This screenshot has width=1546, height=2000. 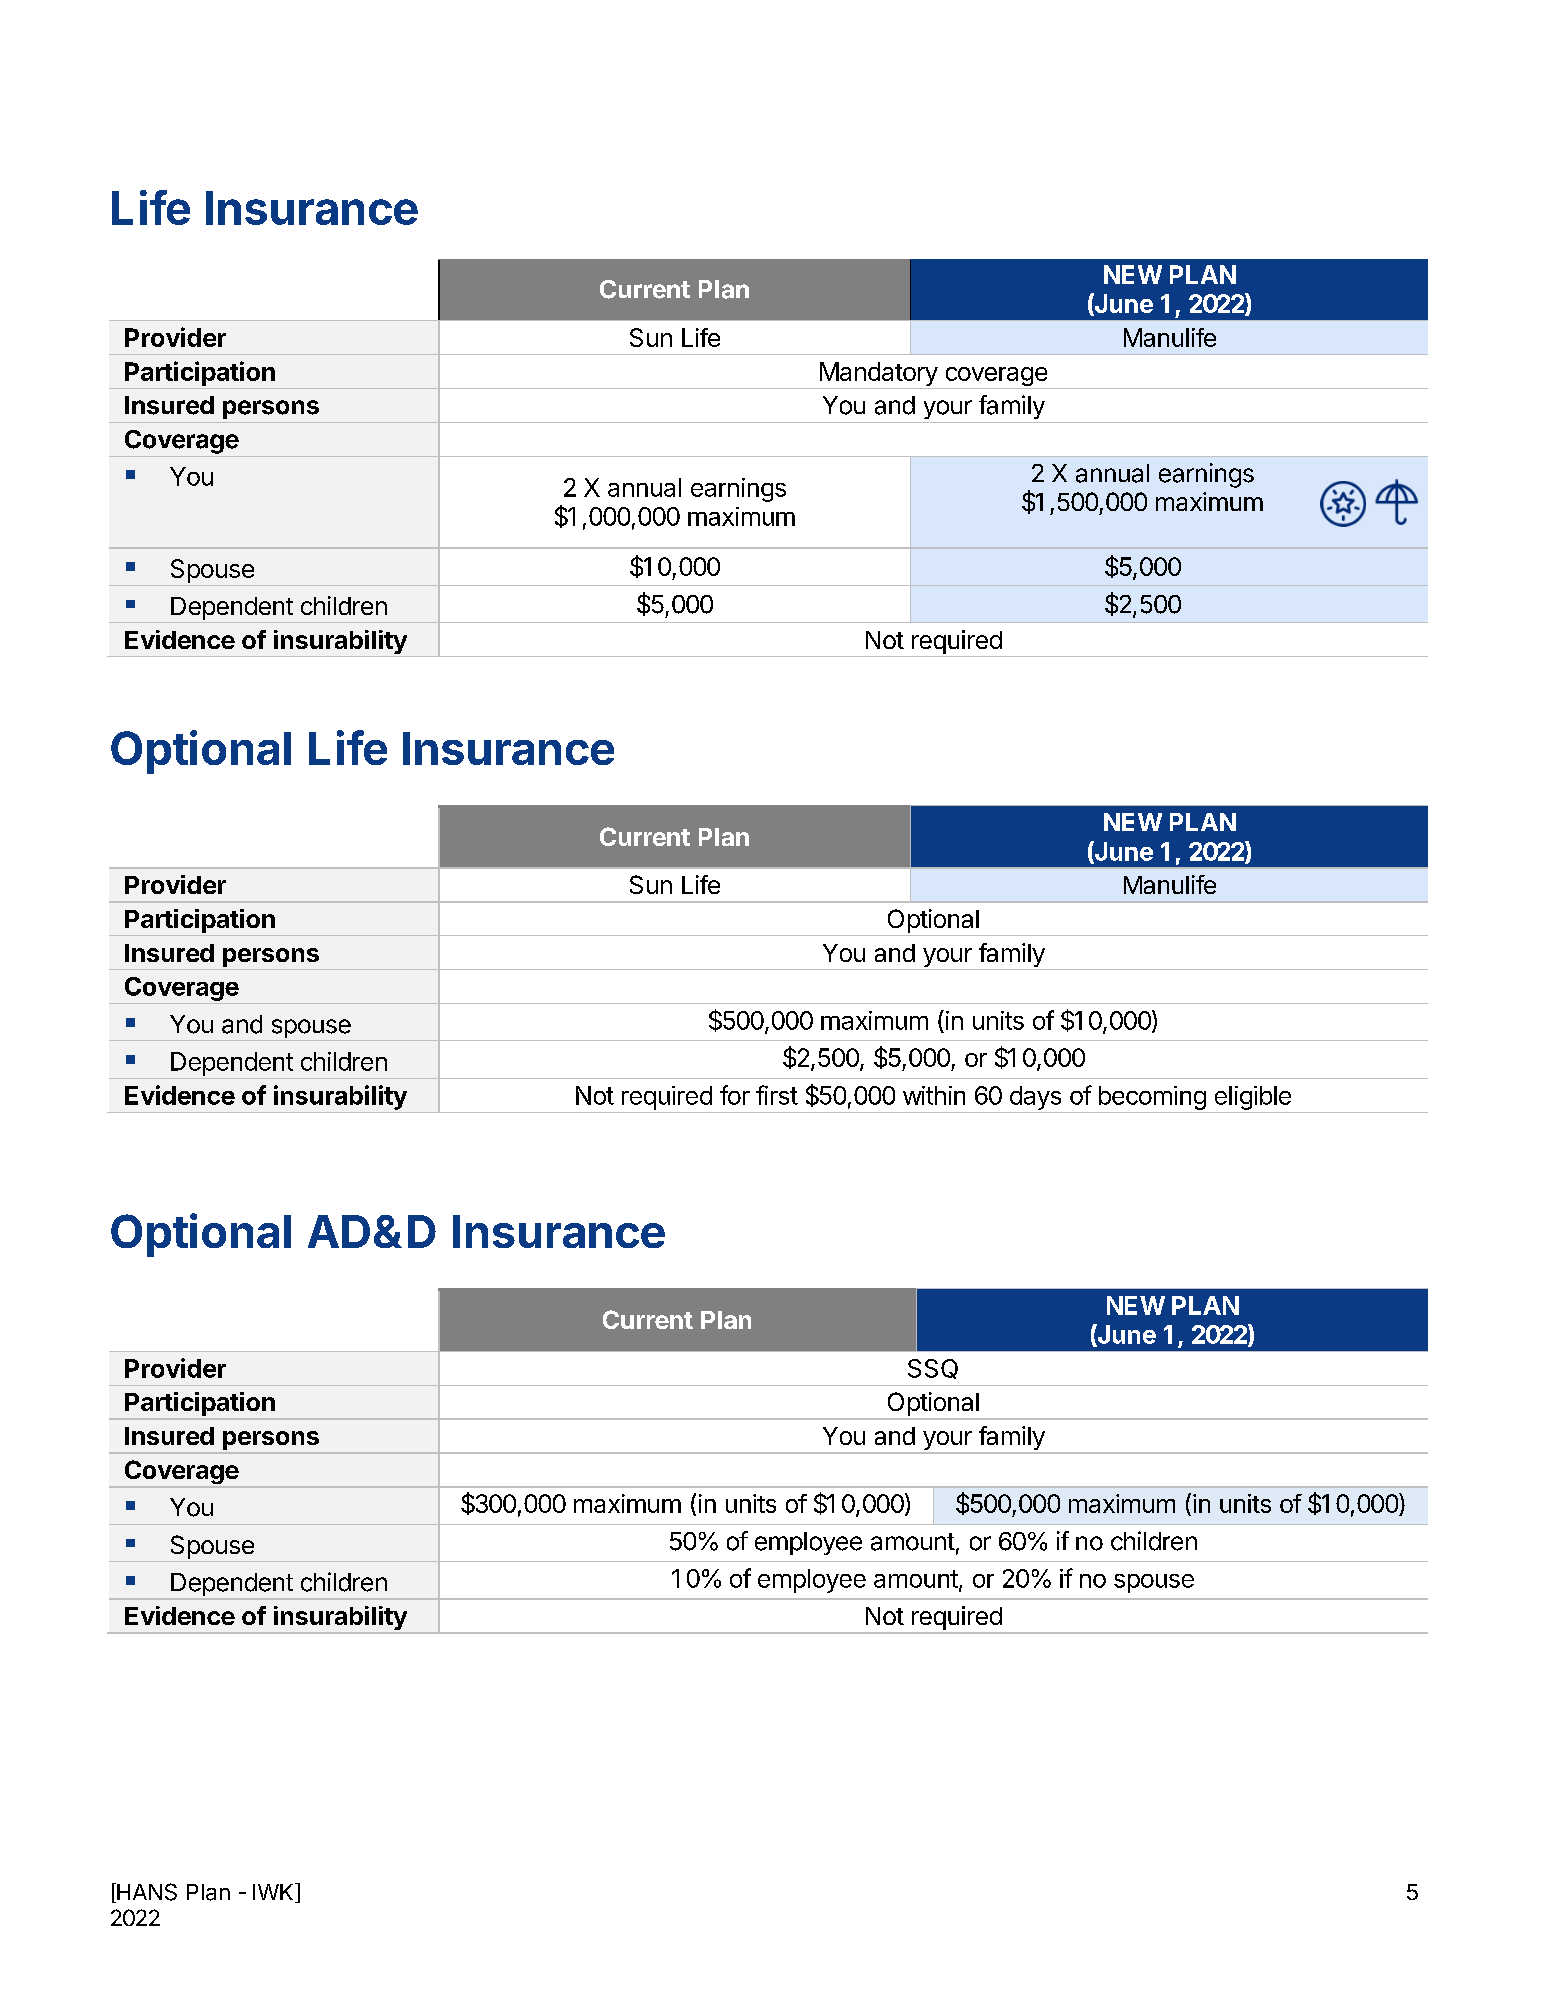 What do you see at coordinates (777, 1095) in the screenshot?
I see `first` at bounding box center [777, 1095].
